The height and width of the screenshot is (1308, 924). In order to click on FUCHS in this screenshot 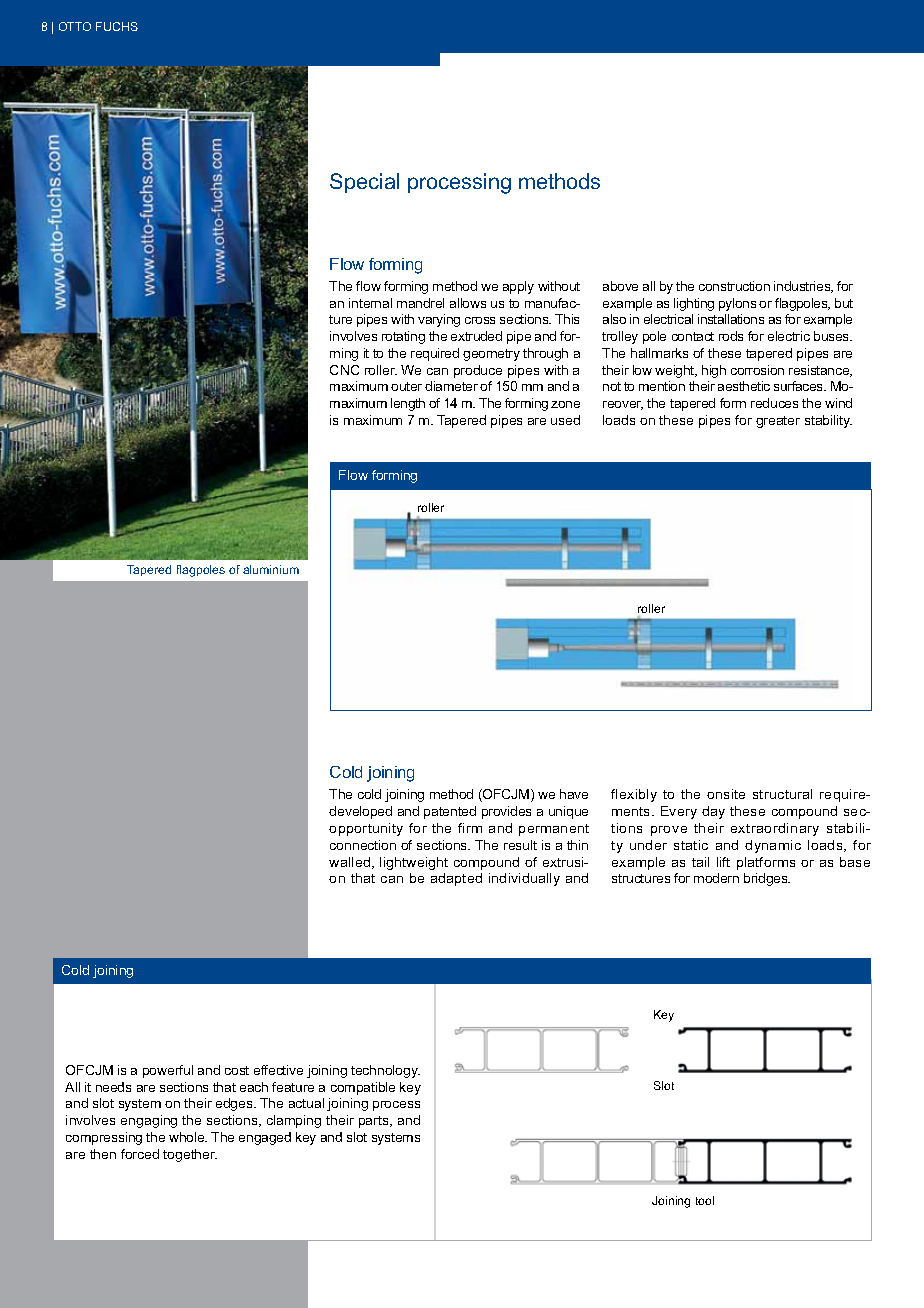, I will do `click(117, 26)`.
